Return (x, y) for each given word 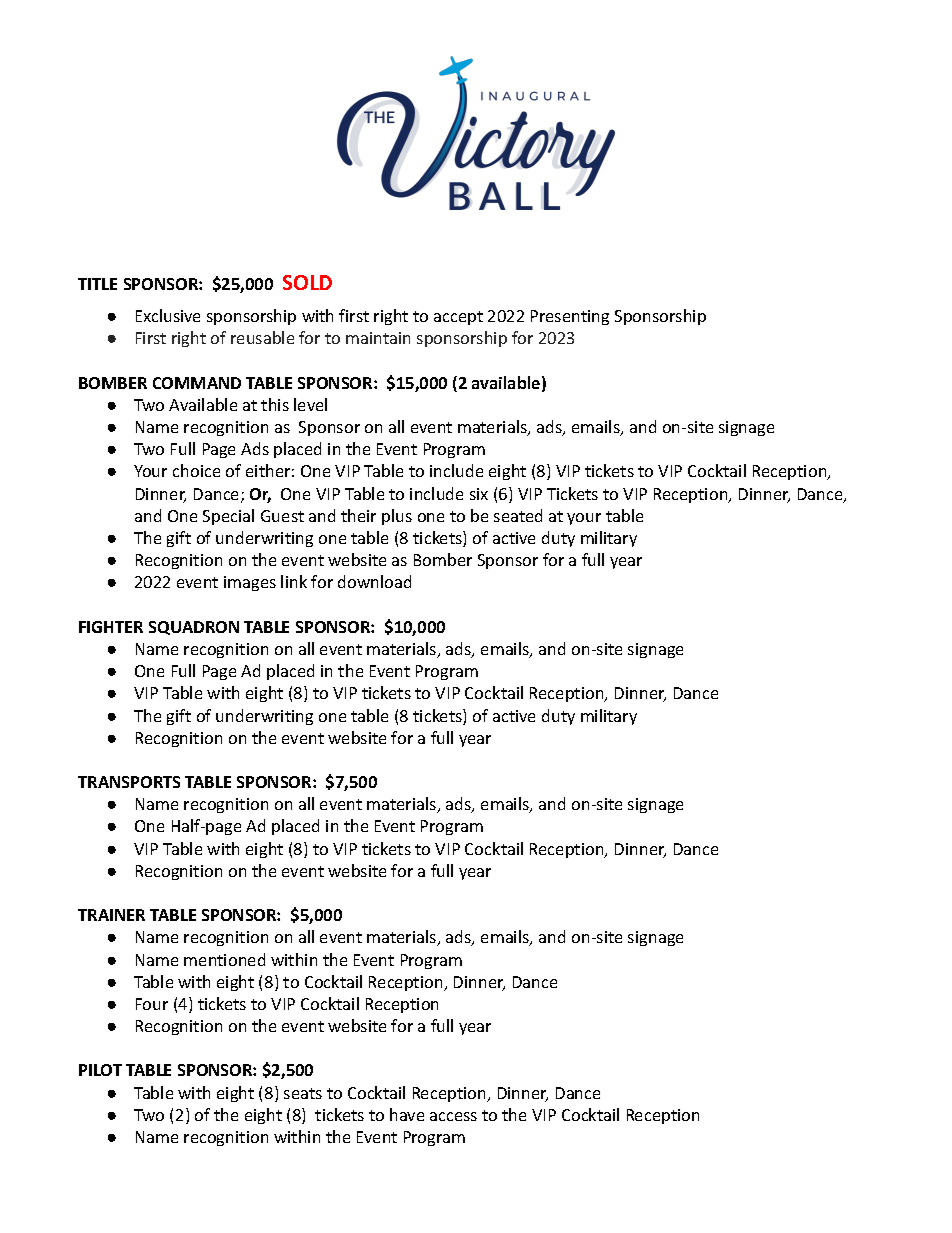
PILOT (100, 1070)
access (453, 1116)
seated (518, 515)
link (294, 581)
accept (458, 318)
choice (196, 470)
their (358, 515)
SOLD (307, 282)
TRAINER (111, 915)
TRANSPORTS (129, 782)
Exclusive (168, 315)
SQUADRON (194, 628)
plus (397, 517)
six (479, 494)
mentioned (224, 959)
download (374, 581)
